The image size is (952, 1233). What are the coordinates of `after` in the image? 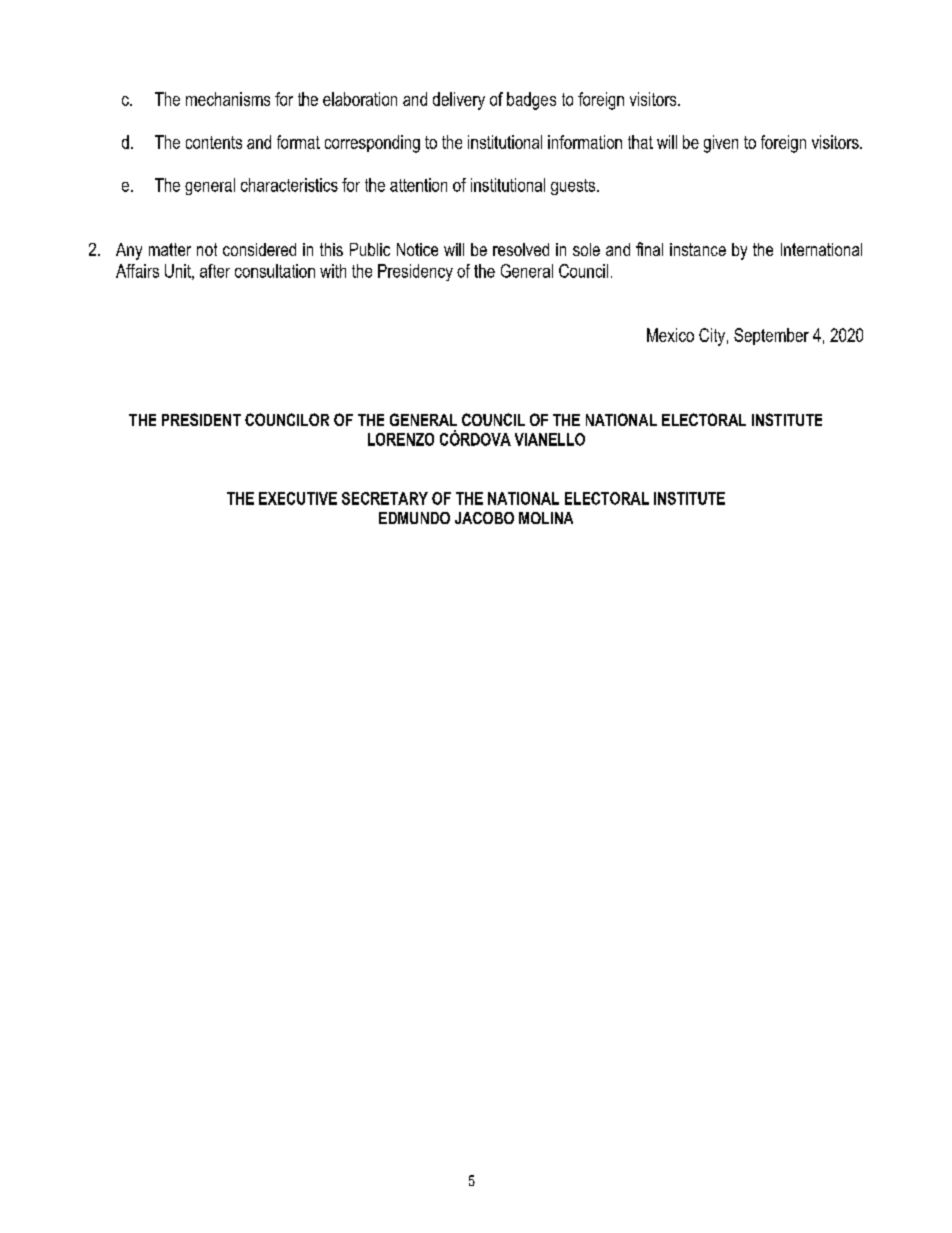 It's located at (215, 271).
